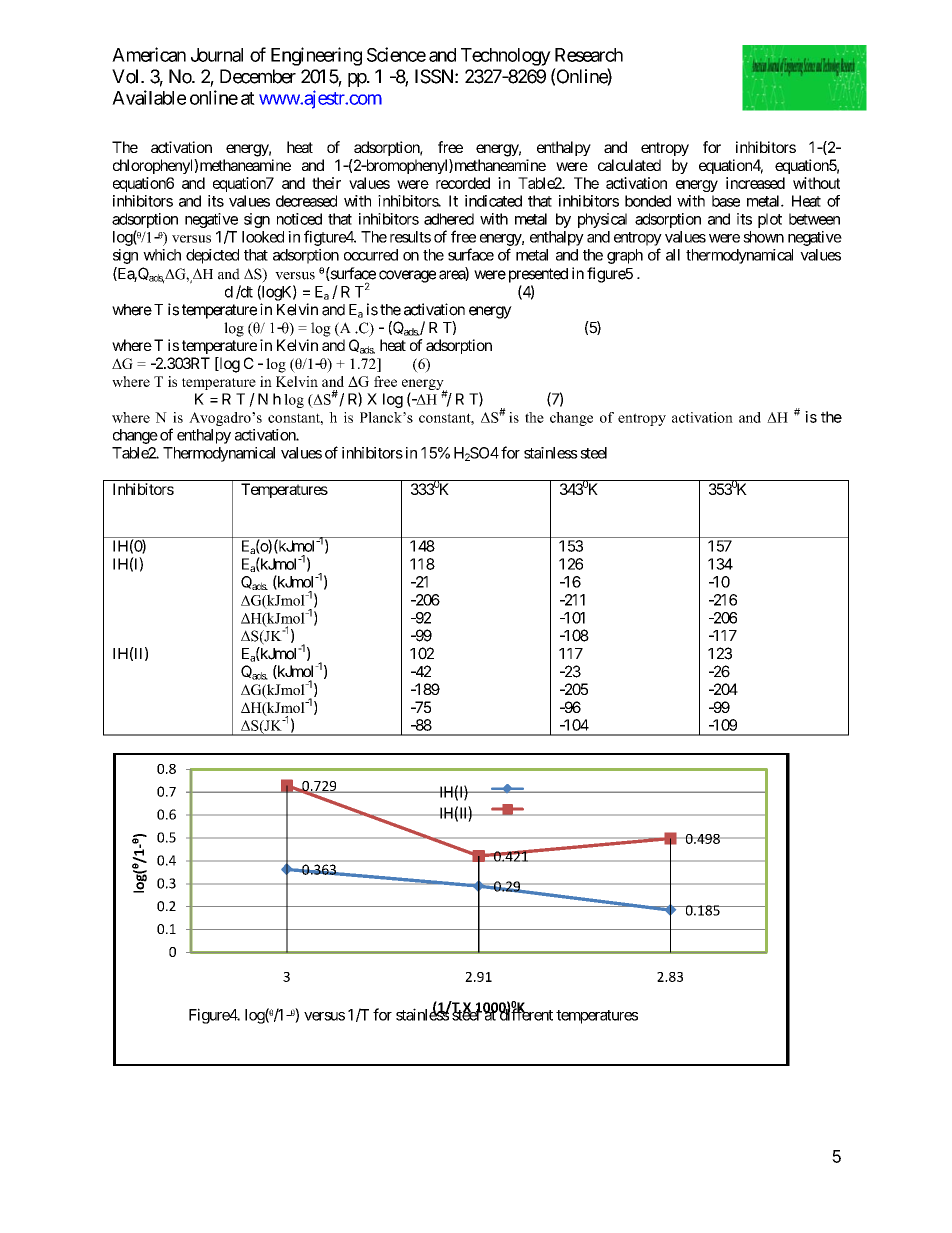  I want to click on Research, so click(589, 55).
